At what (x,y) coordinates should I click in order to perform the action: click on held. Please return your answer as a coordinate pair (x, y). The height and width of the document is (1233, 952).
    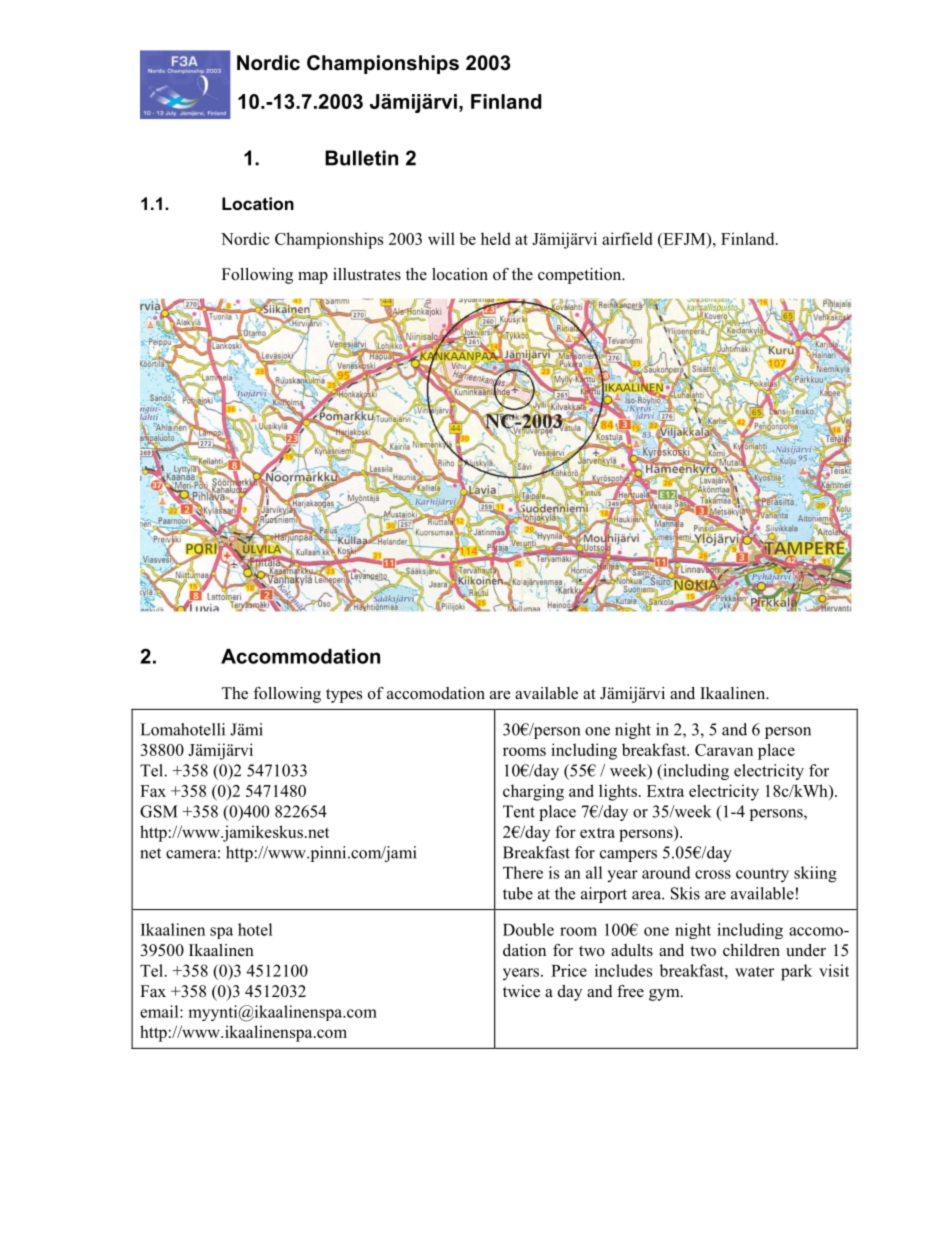
    Looking at the image, I should click on (495, 238).
